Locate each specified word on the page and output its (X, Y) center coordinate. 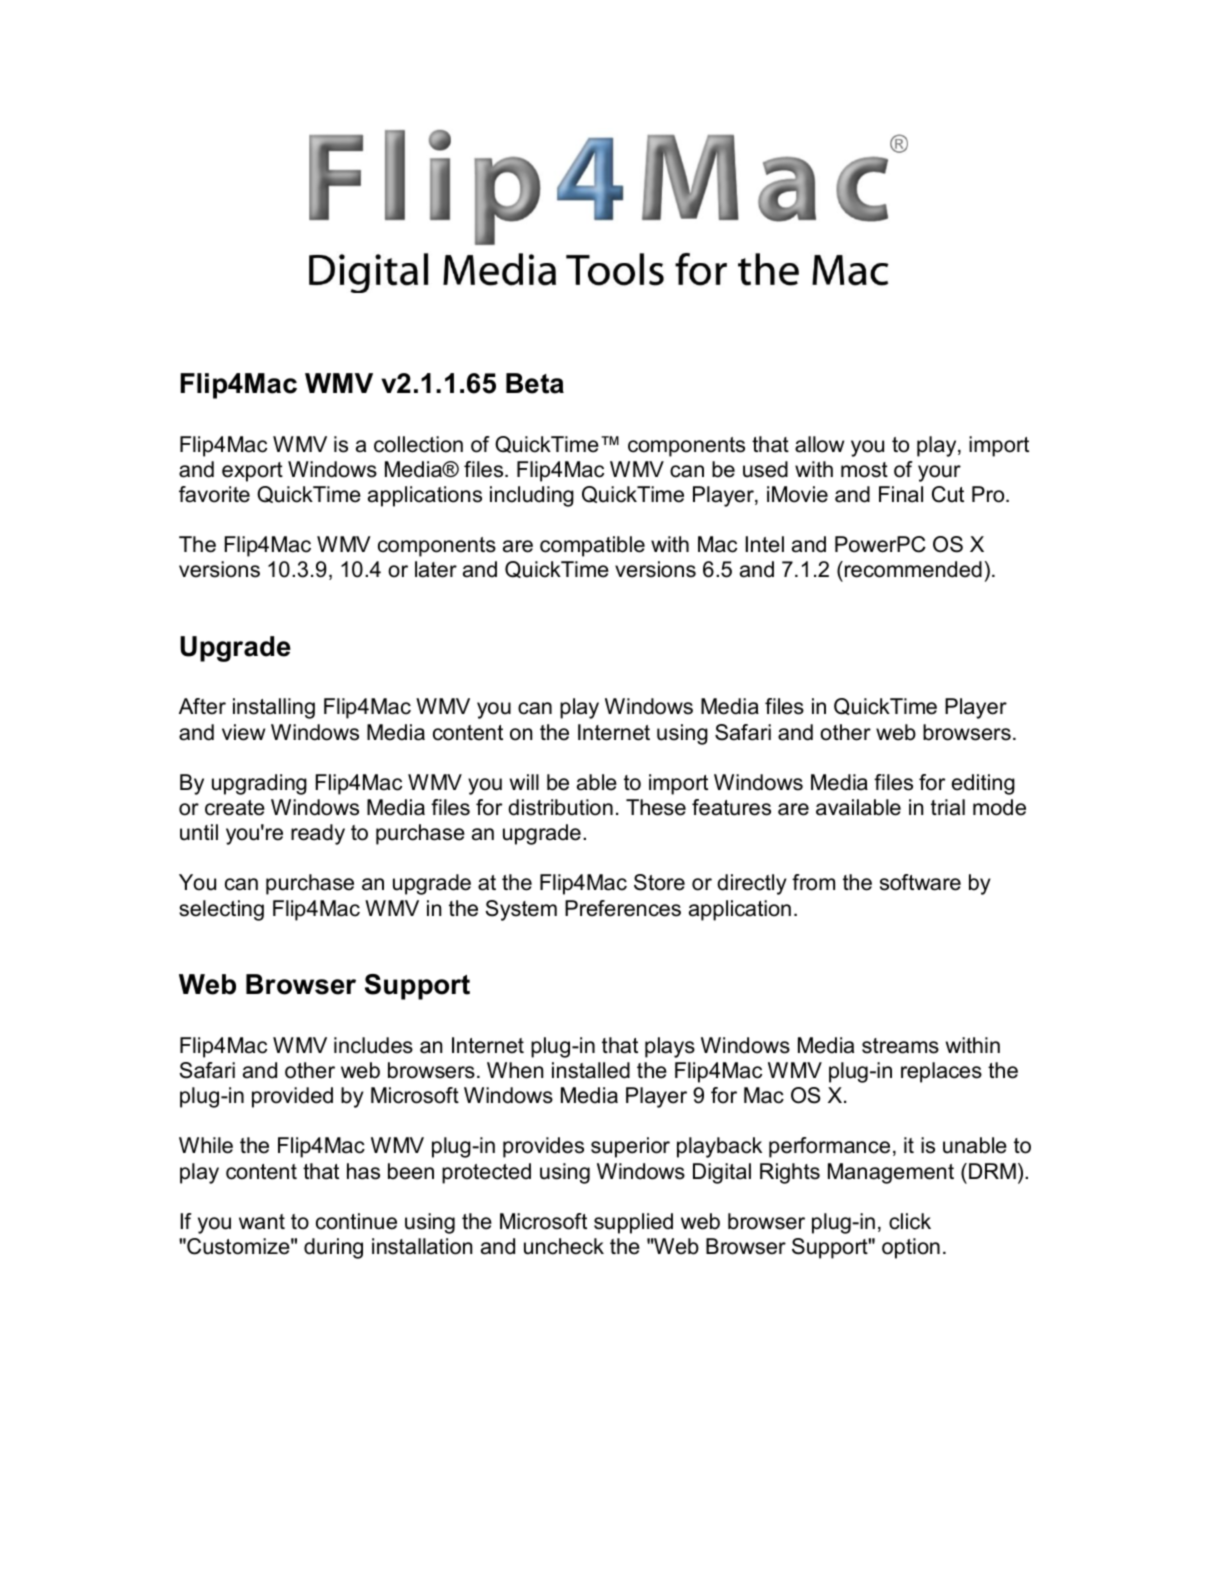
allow (819, 444)
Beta (535, 383)
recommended (913, 569)
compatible (592, 546)
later (436, 569)
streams (900, 1046)
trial (948, 807)
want (262, 1222)
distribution (560, 807)
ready (318, 834)
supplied (633, 1223)
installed (591, 1070)
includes (373, 1045)
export (252, 472)
